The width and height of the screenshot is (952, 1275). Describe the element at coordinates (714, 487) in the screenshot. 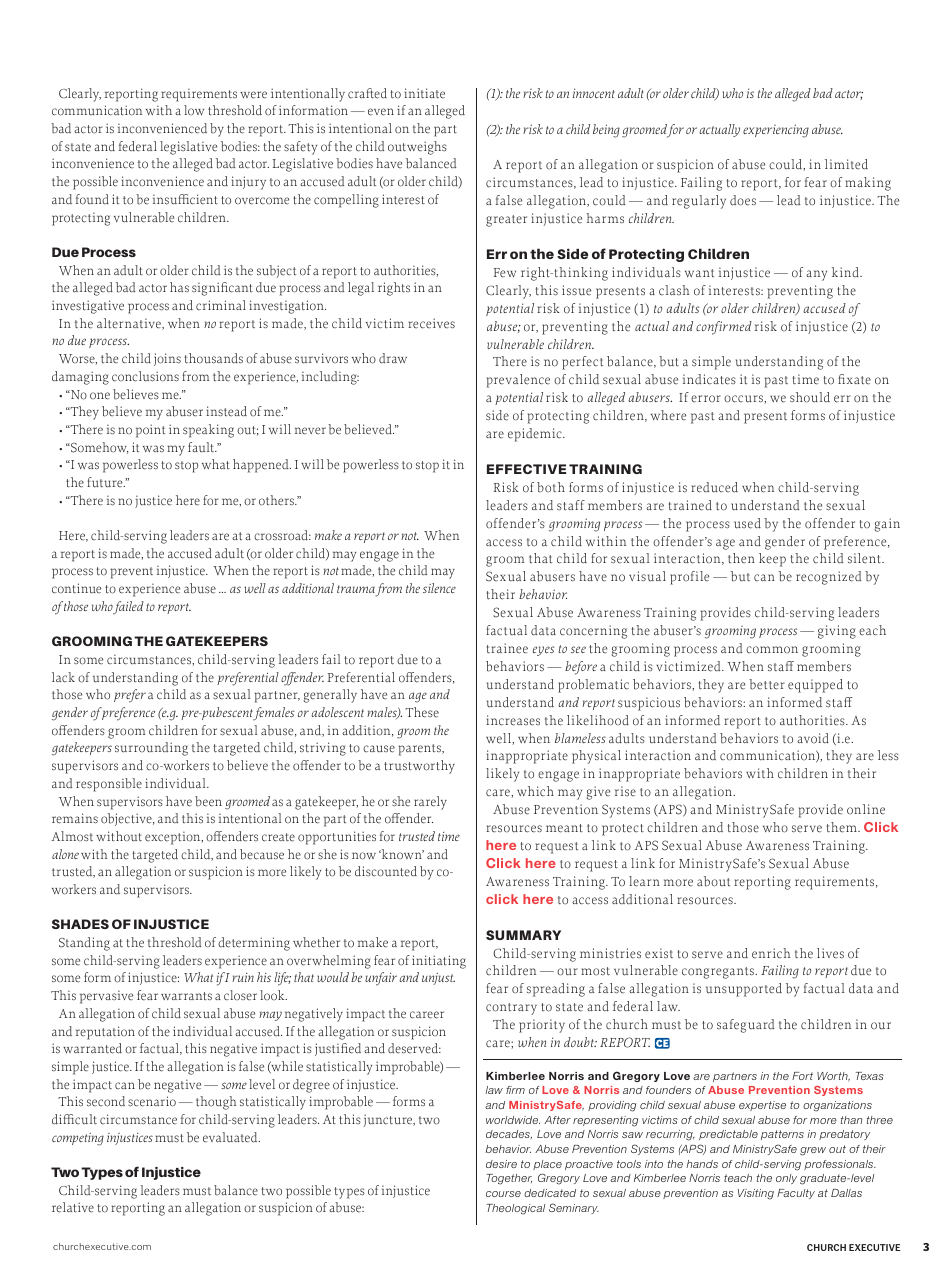

I see `reduced` at that location.
